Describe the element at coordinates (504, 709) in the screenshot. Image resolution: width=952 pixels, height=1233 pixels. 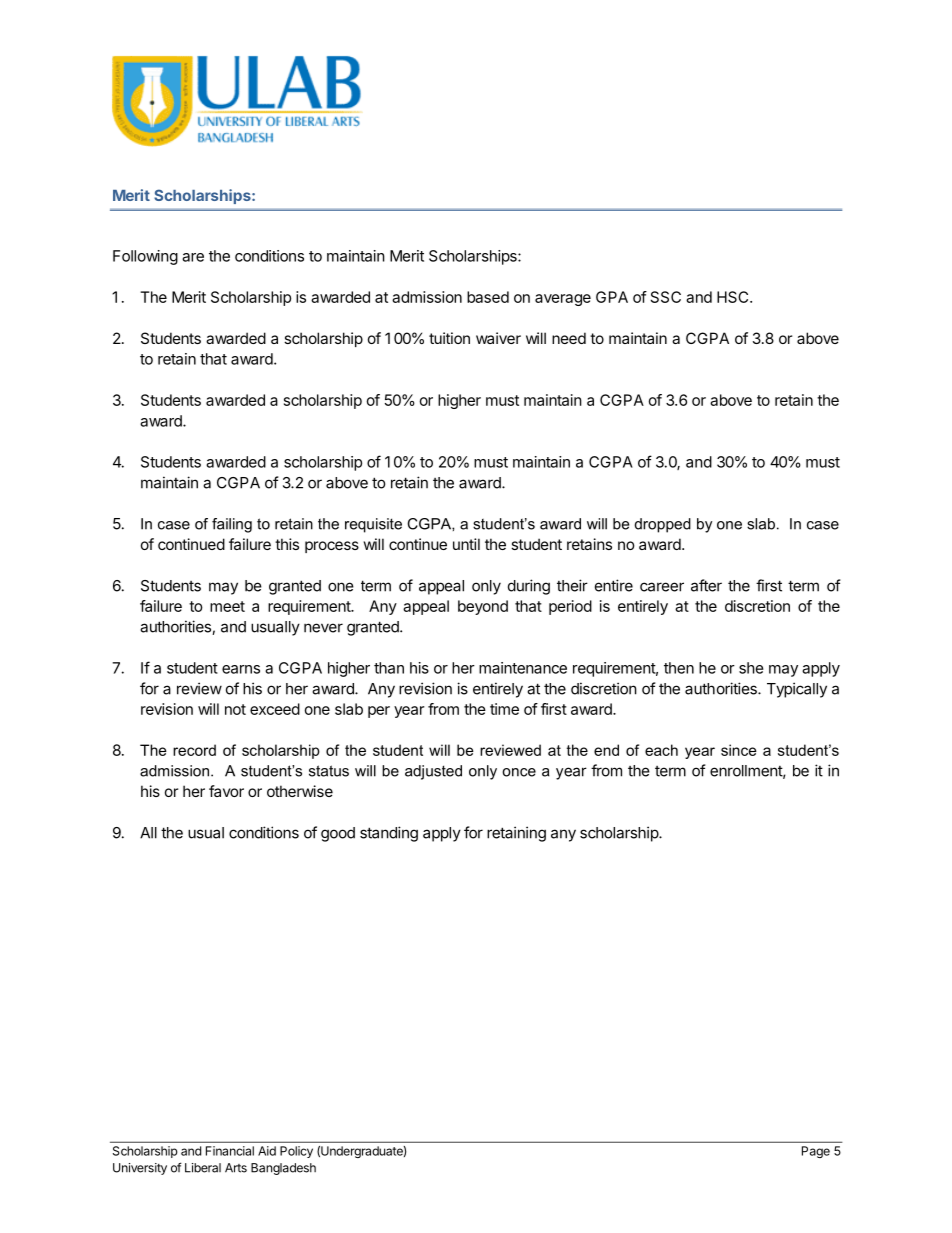
I see `time` at that location.
